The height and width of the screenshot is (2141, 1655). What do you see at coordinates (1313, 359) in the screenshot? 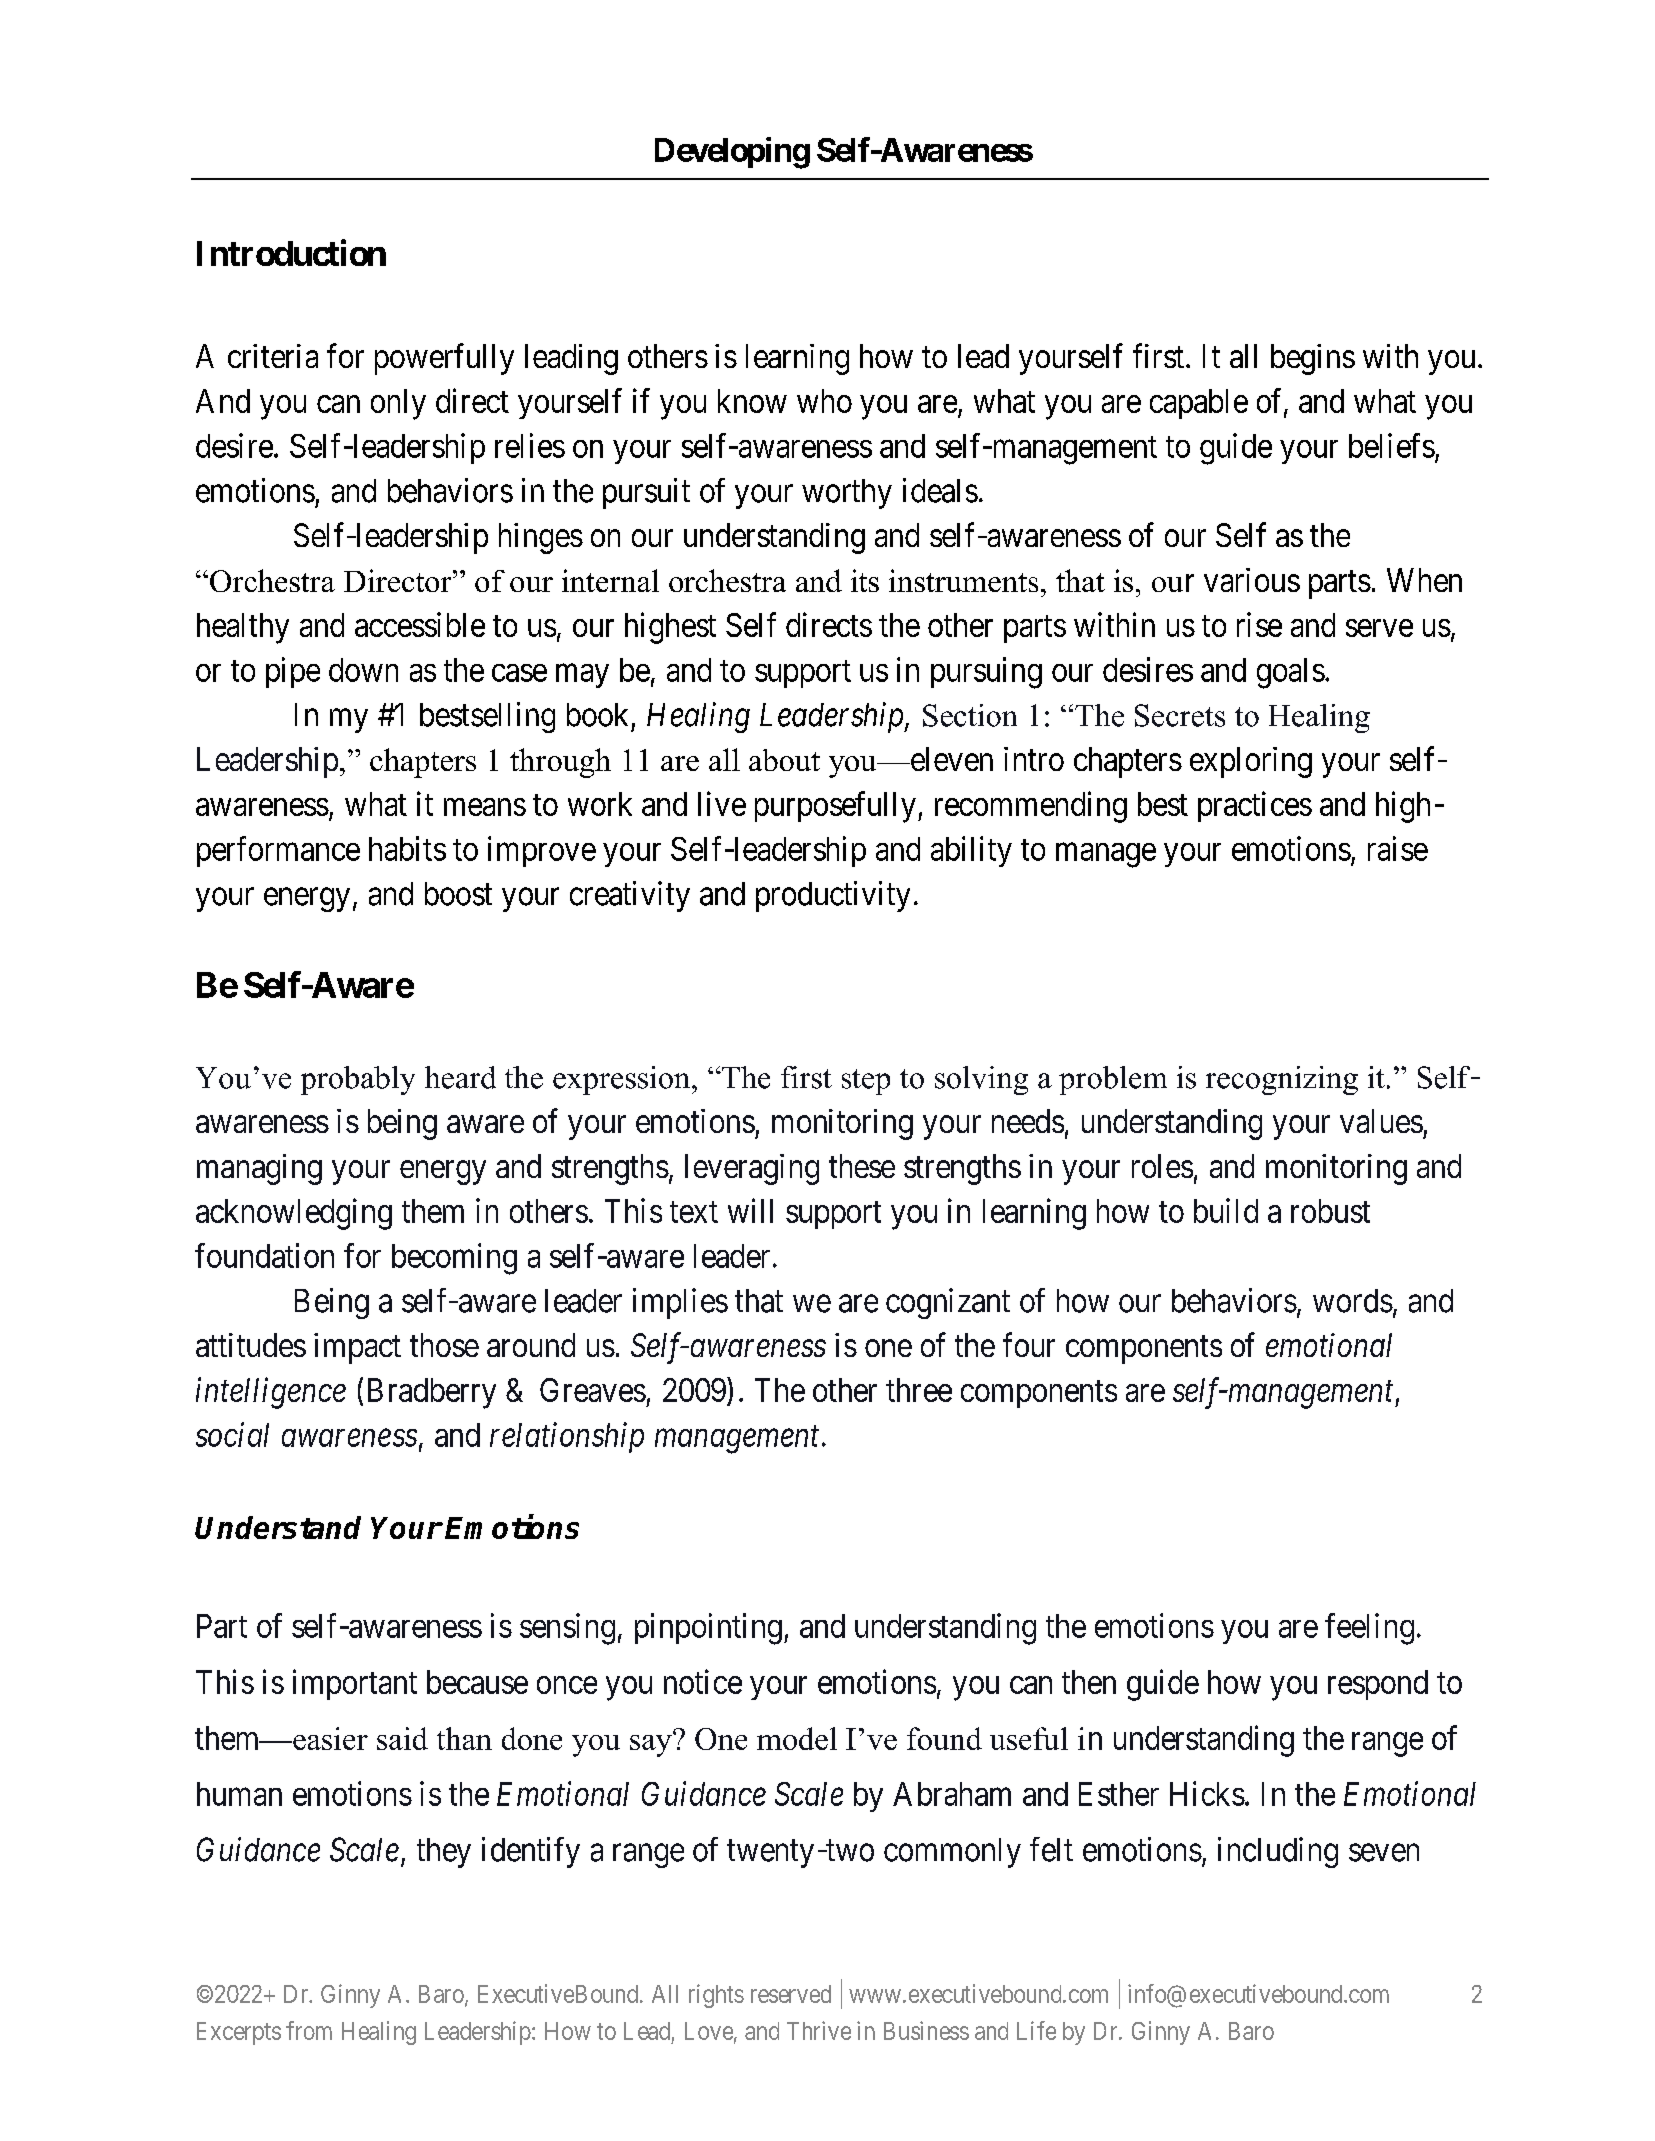
I see `begins` at bounding box center [1313, 359].
